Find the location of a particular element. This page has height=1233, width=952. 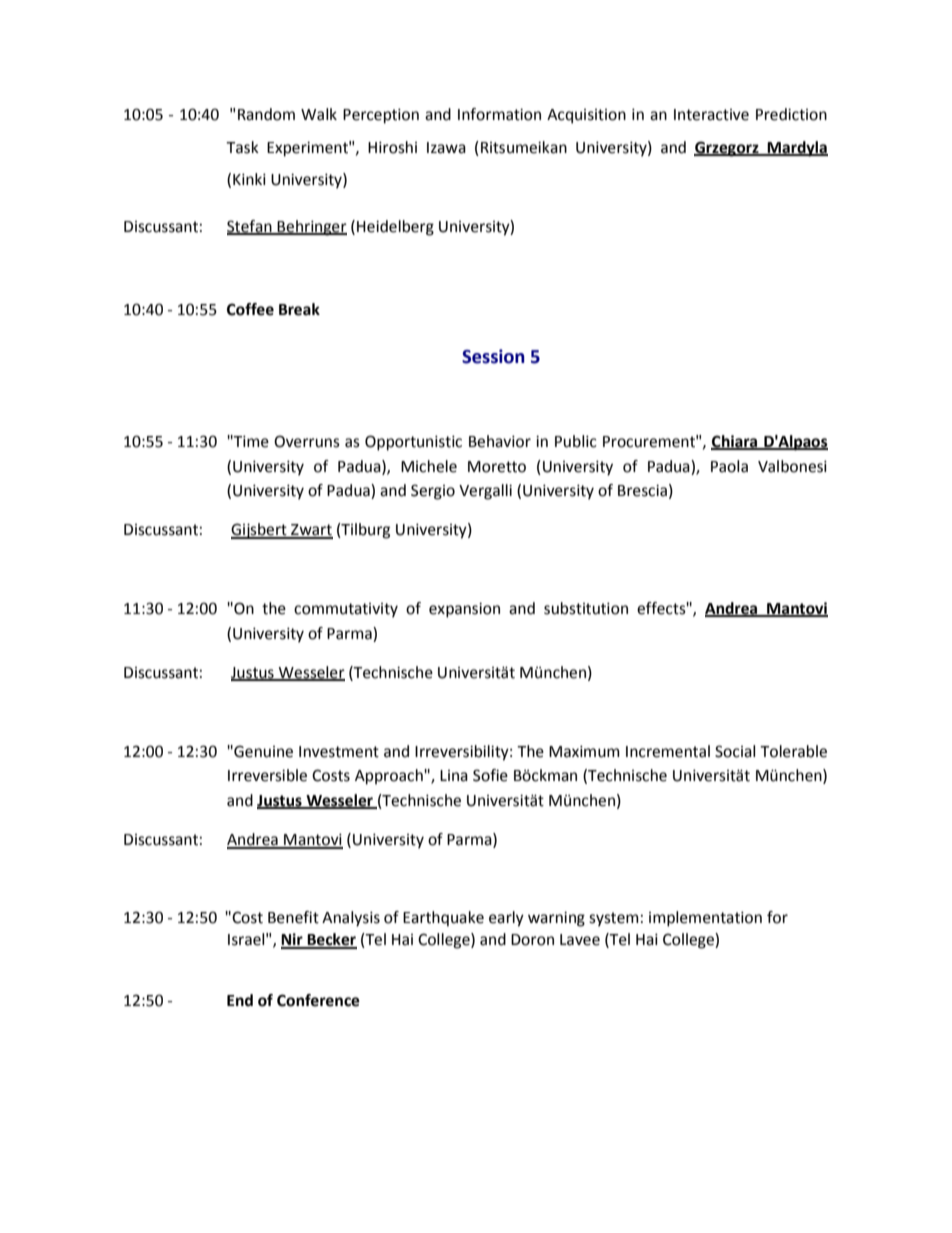

expansion is located at coordinates (464, 610).
